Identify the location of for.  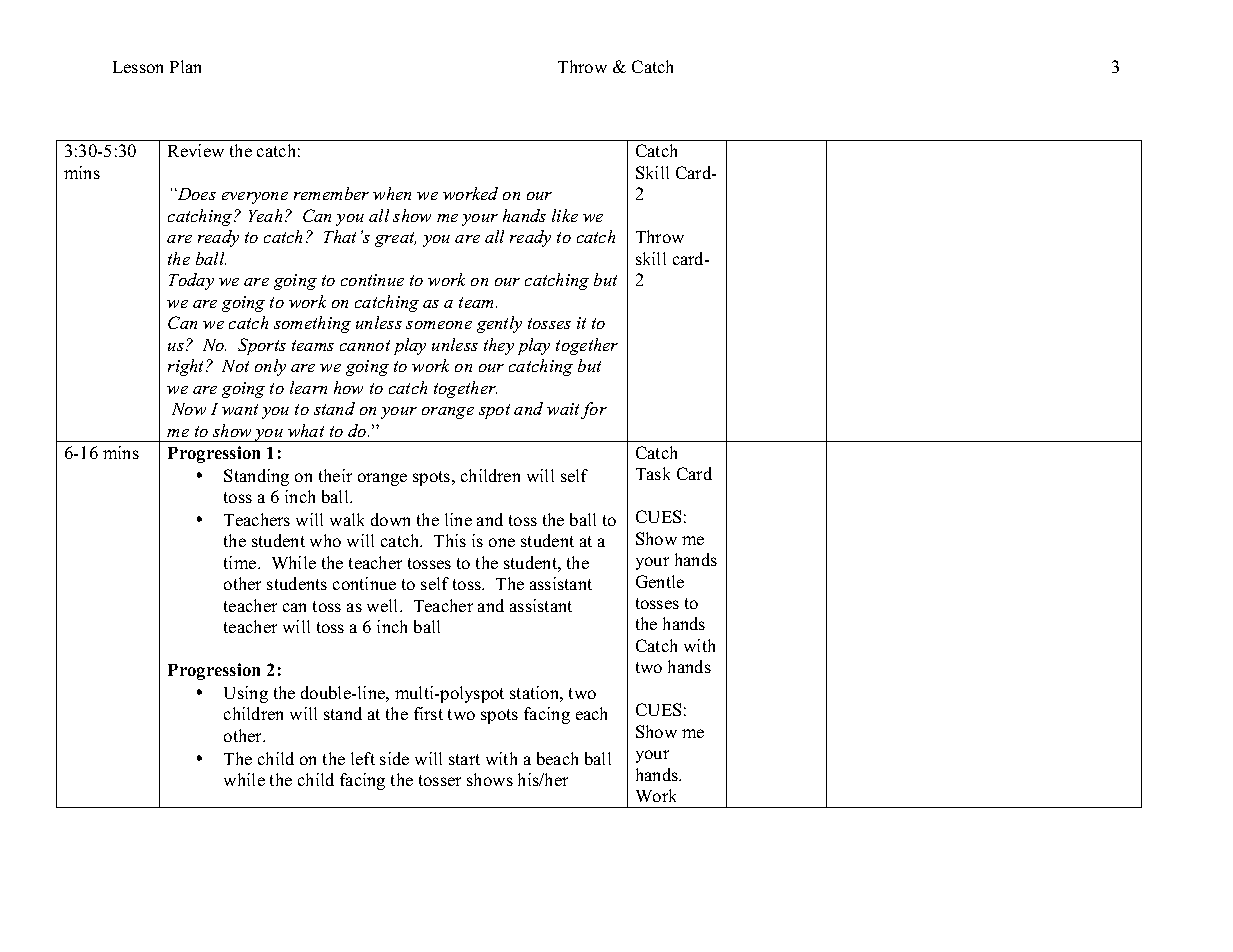
(594, 410).
